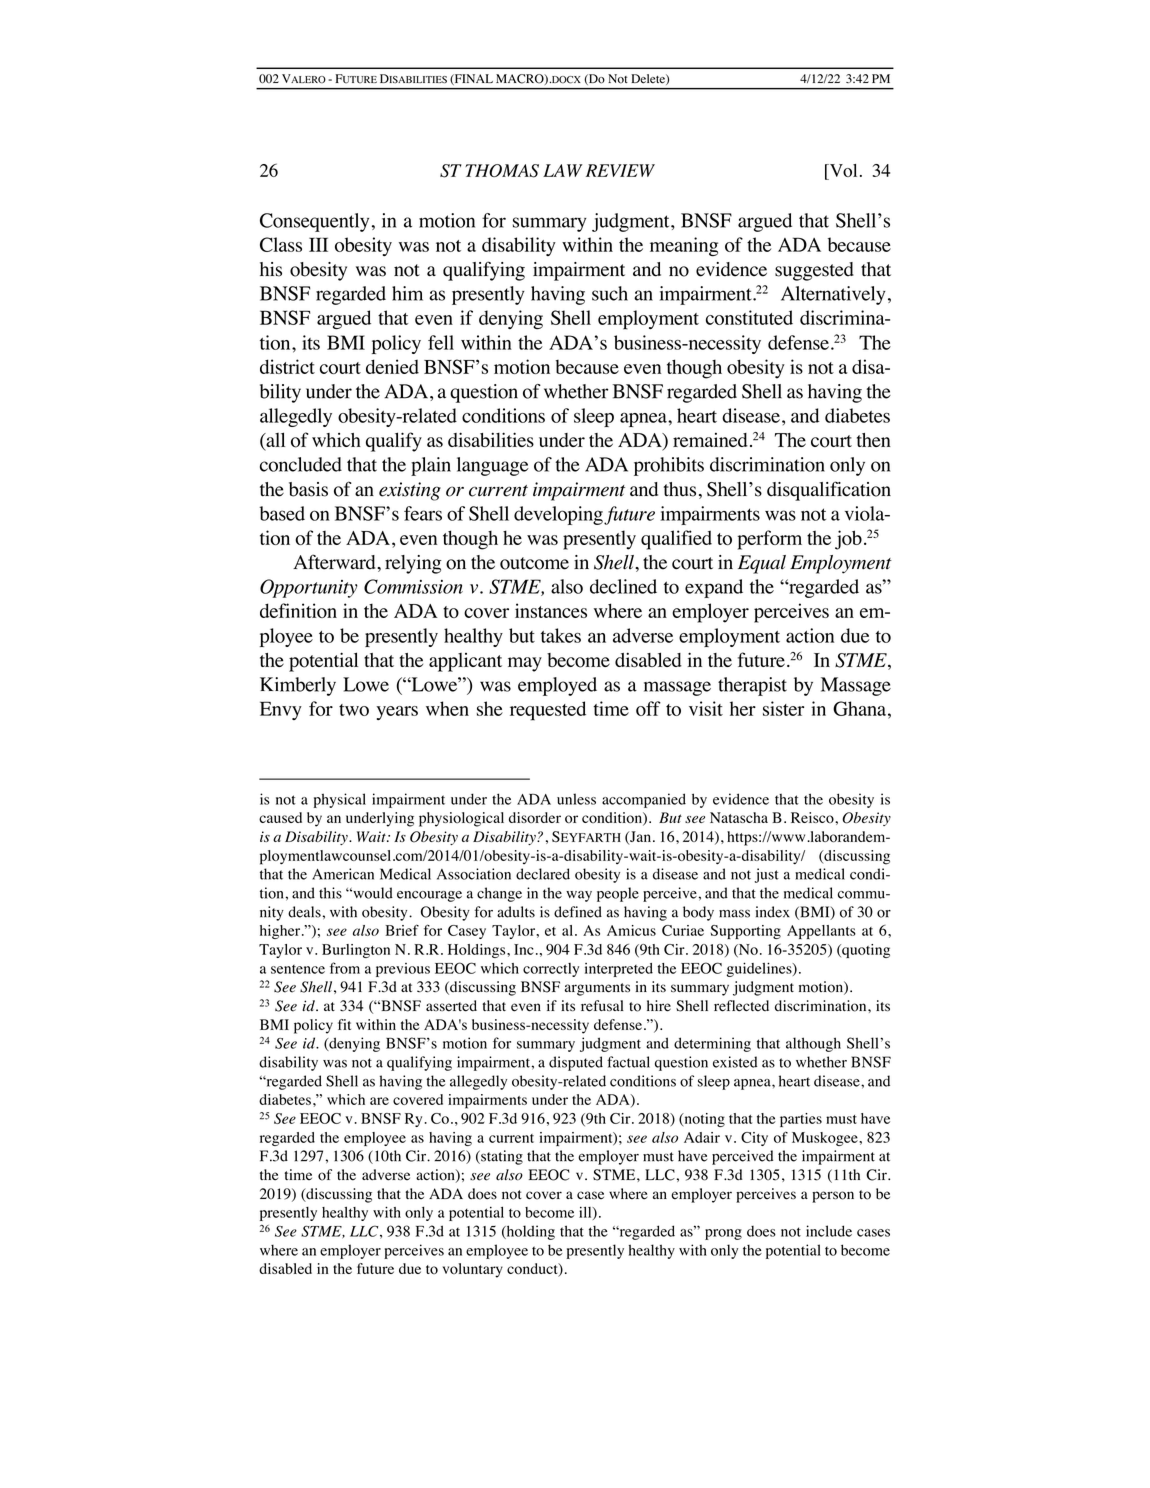  I want to click on this, so click(330, 893).
